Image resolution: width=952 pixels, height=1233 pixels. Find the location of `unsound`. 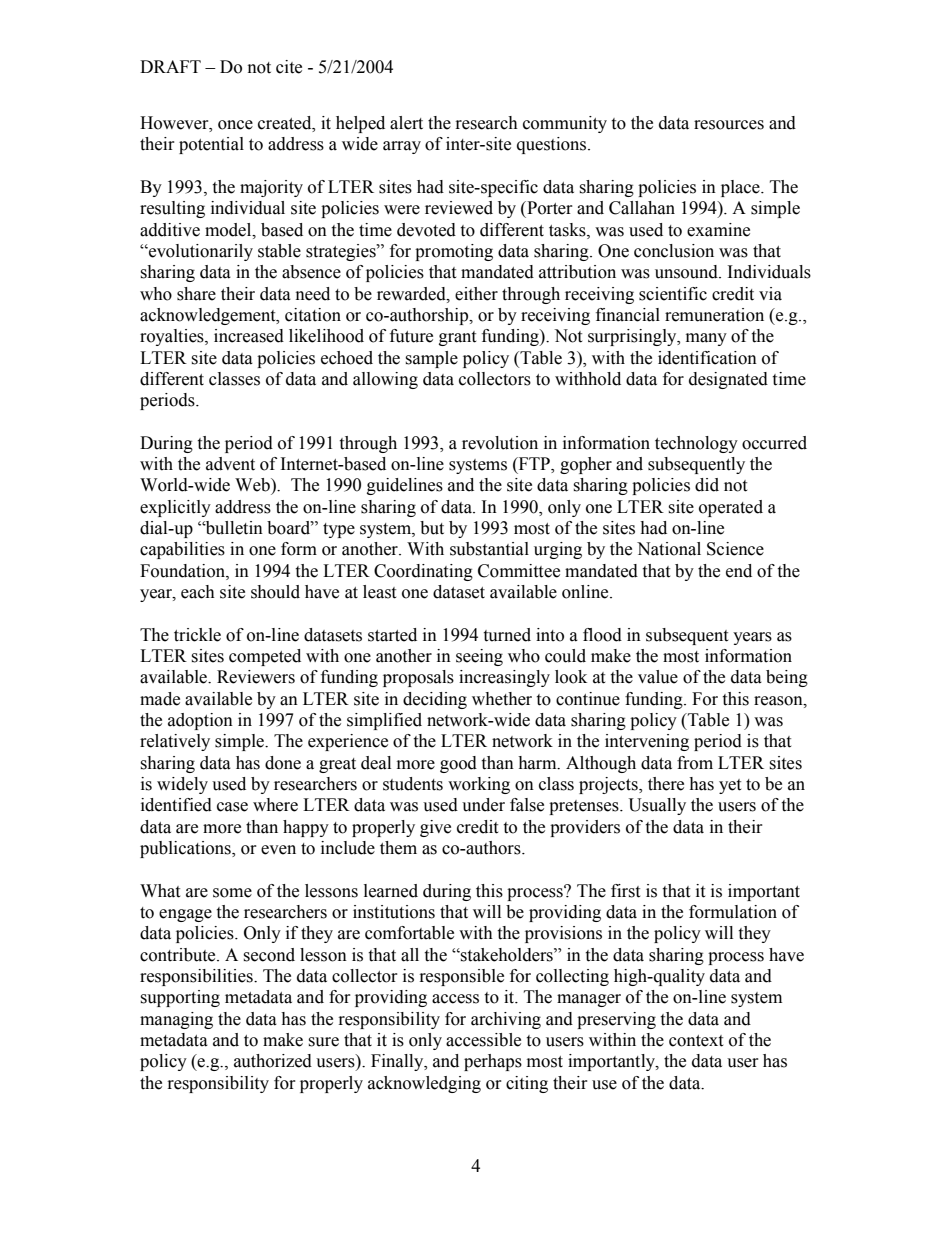

unsound is located at coordinates (687, 272).
